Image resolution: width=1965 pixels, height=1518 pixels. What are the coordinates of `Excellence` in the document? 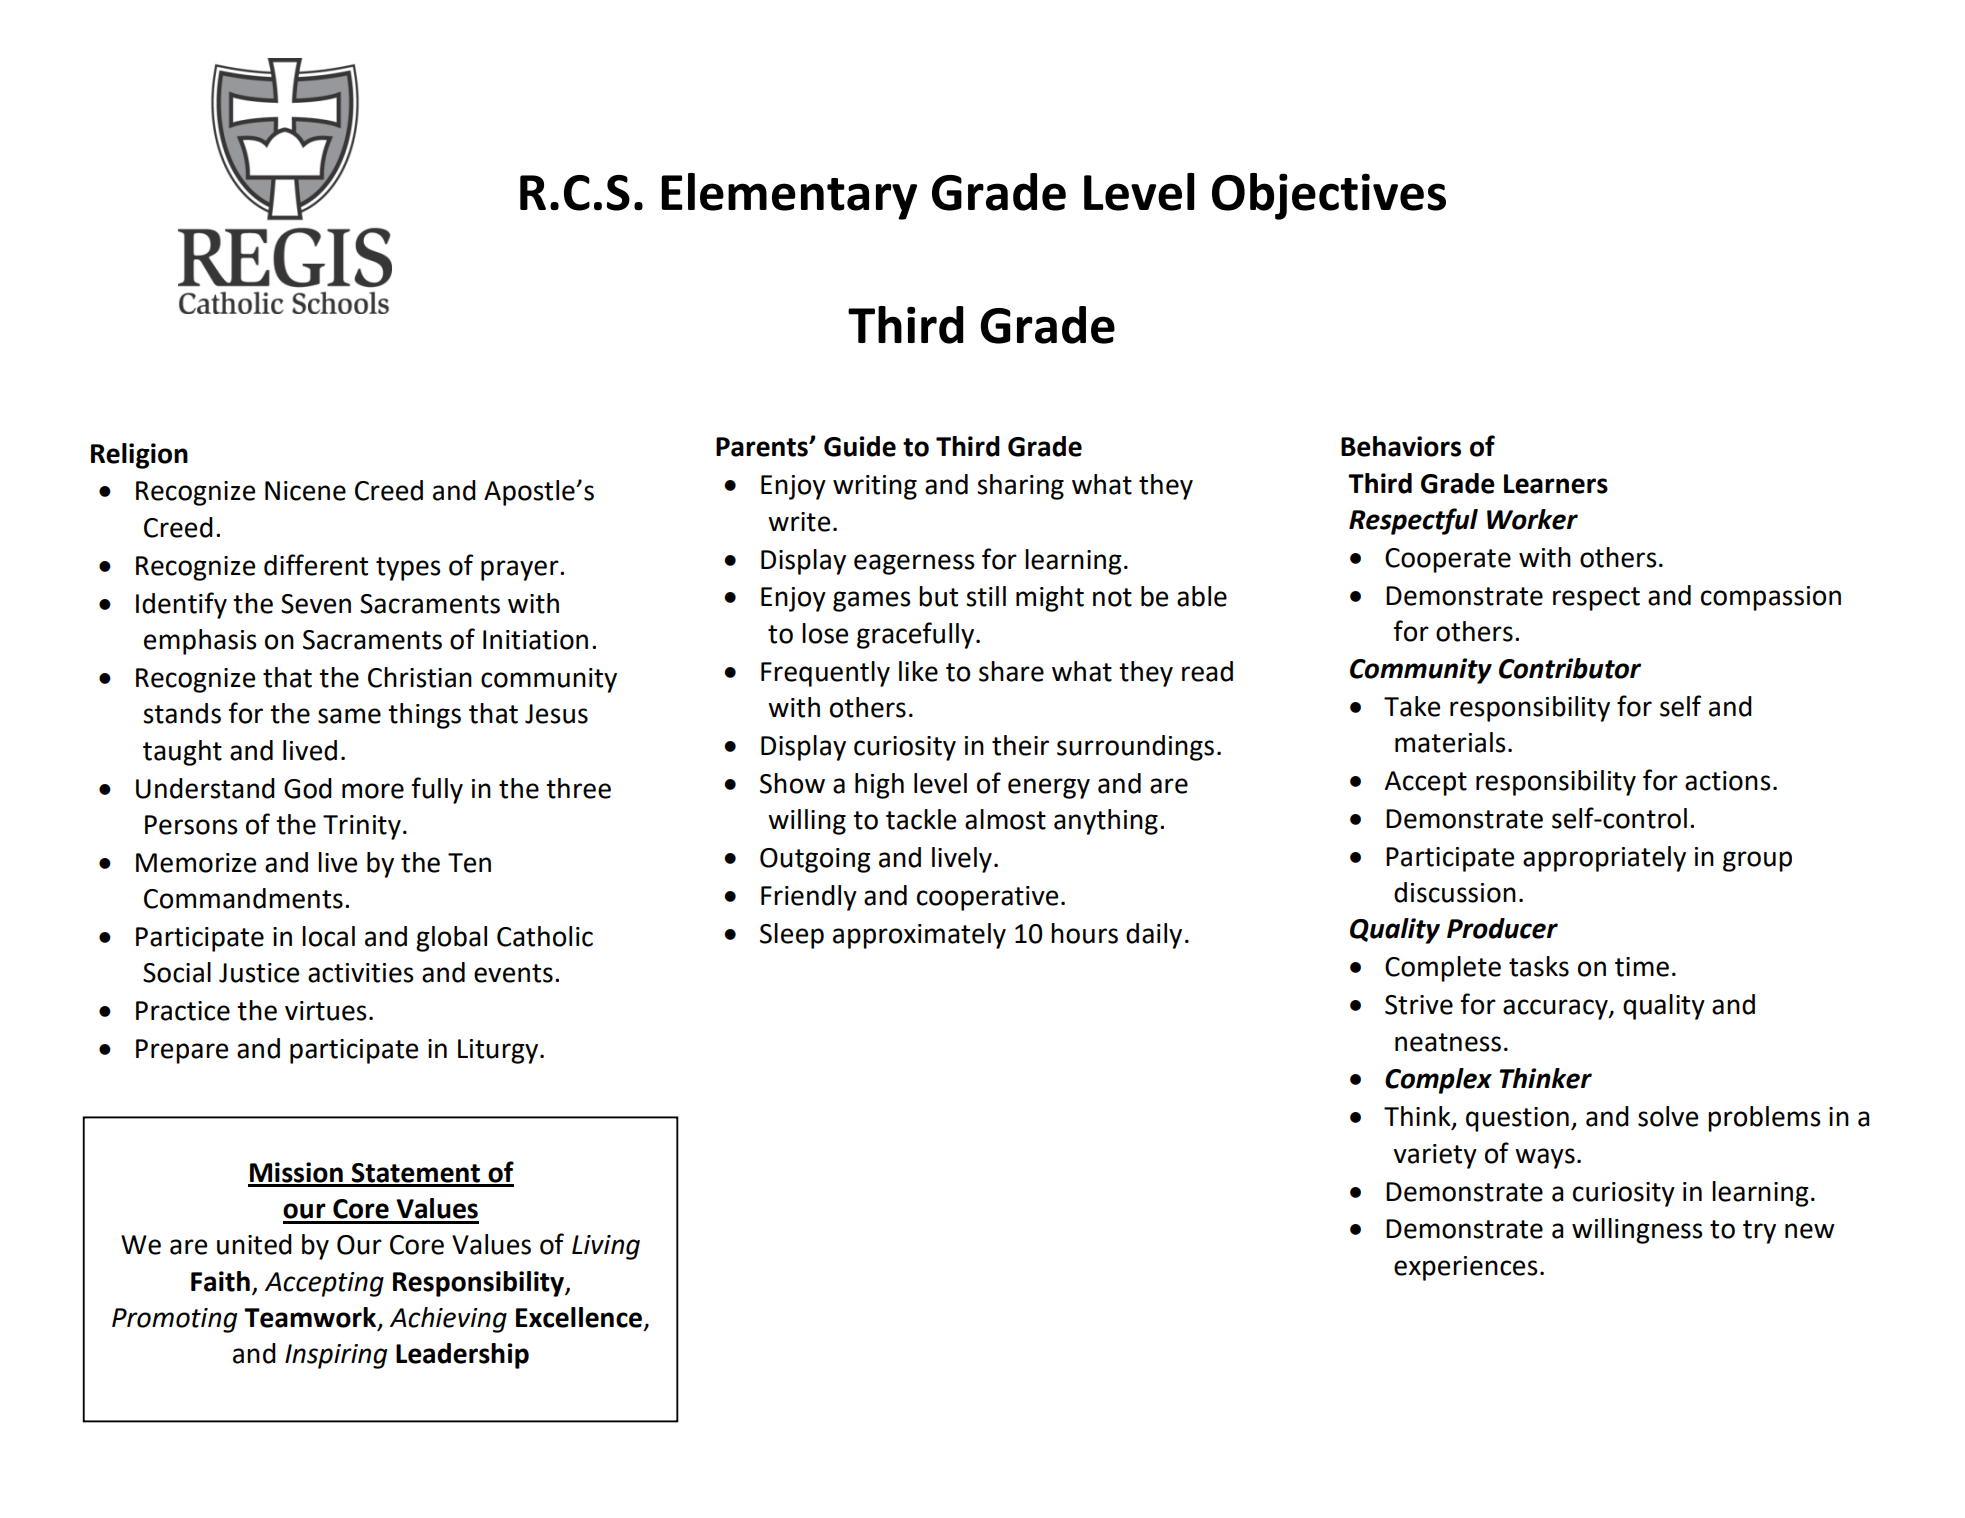 It's located at (579, 1317).
